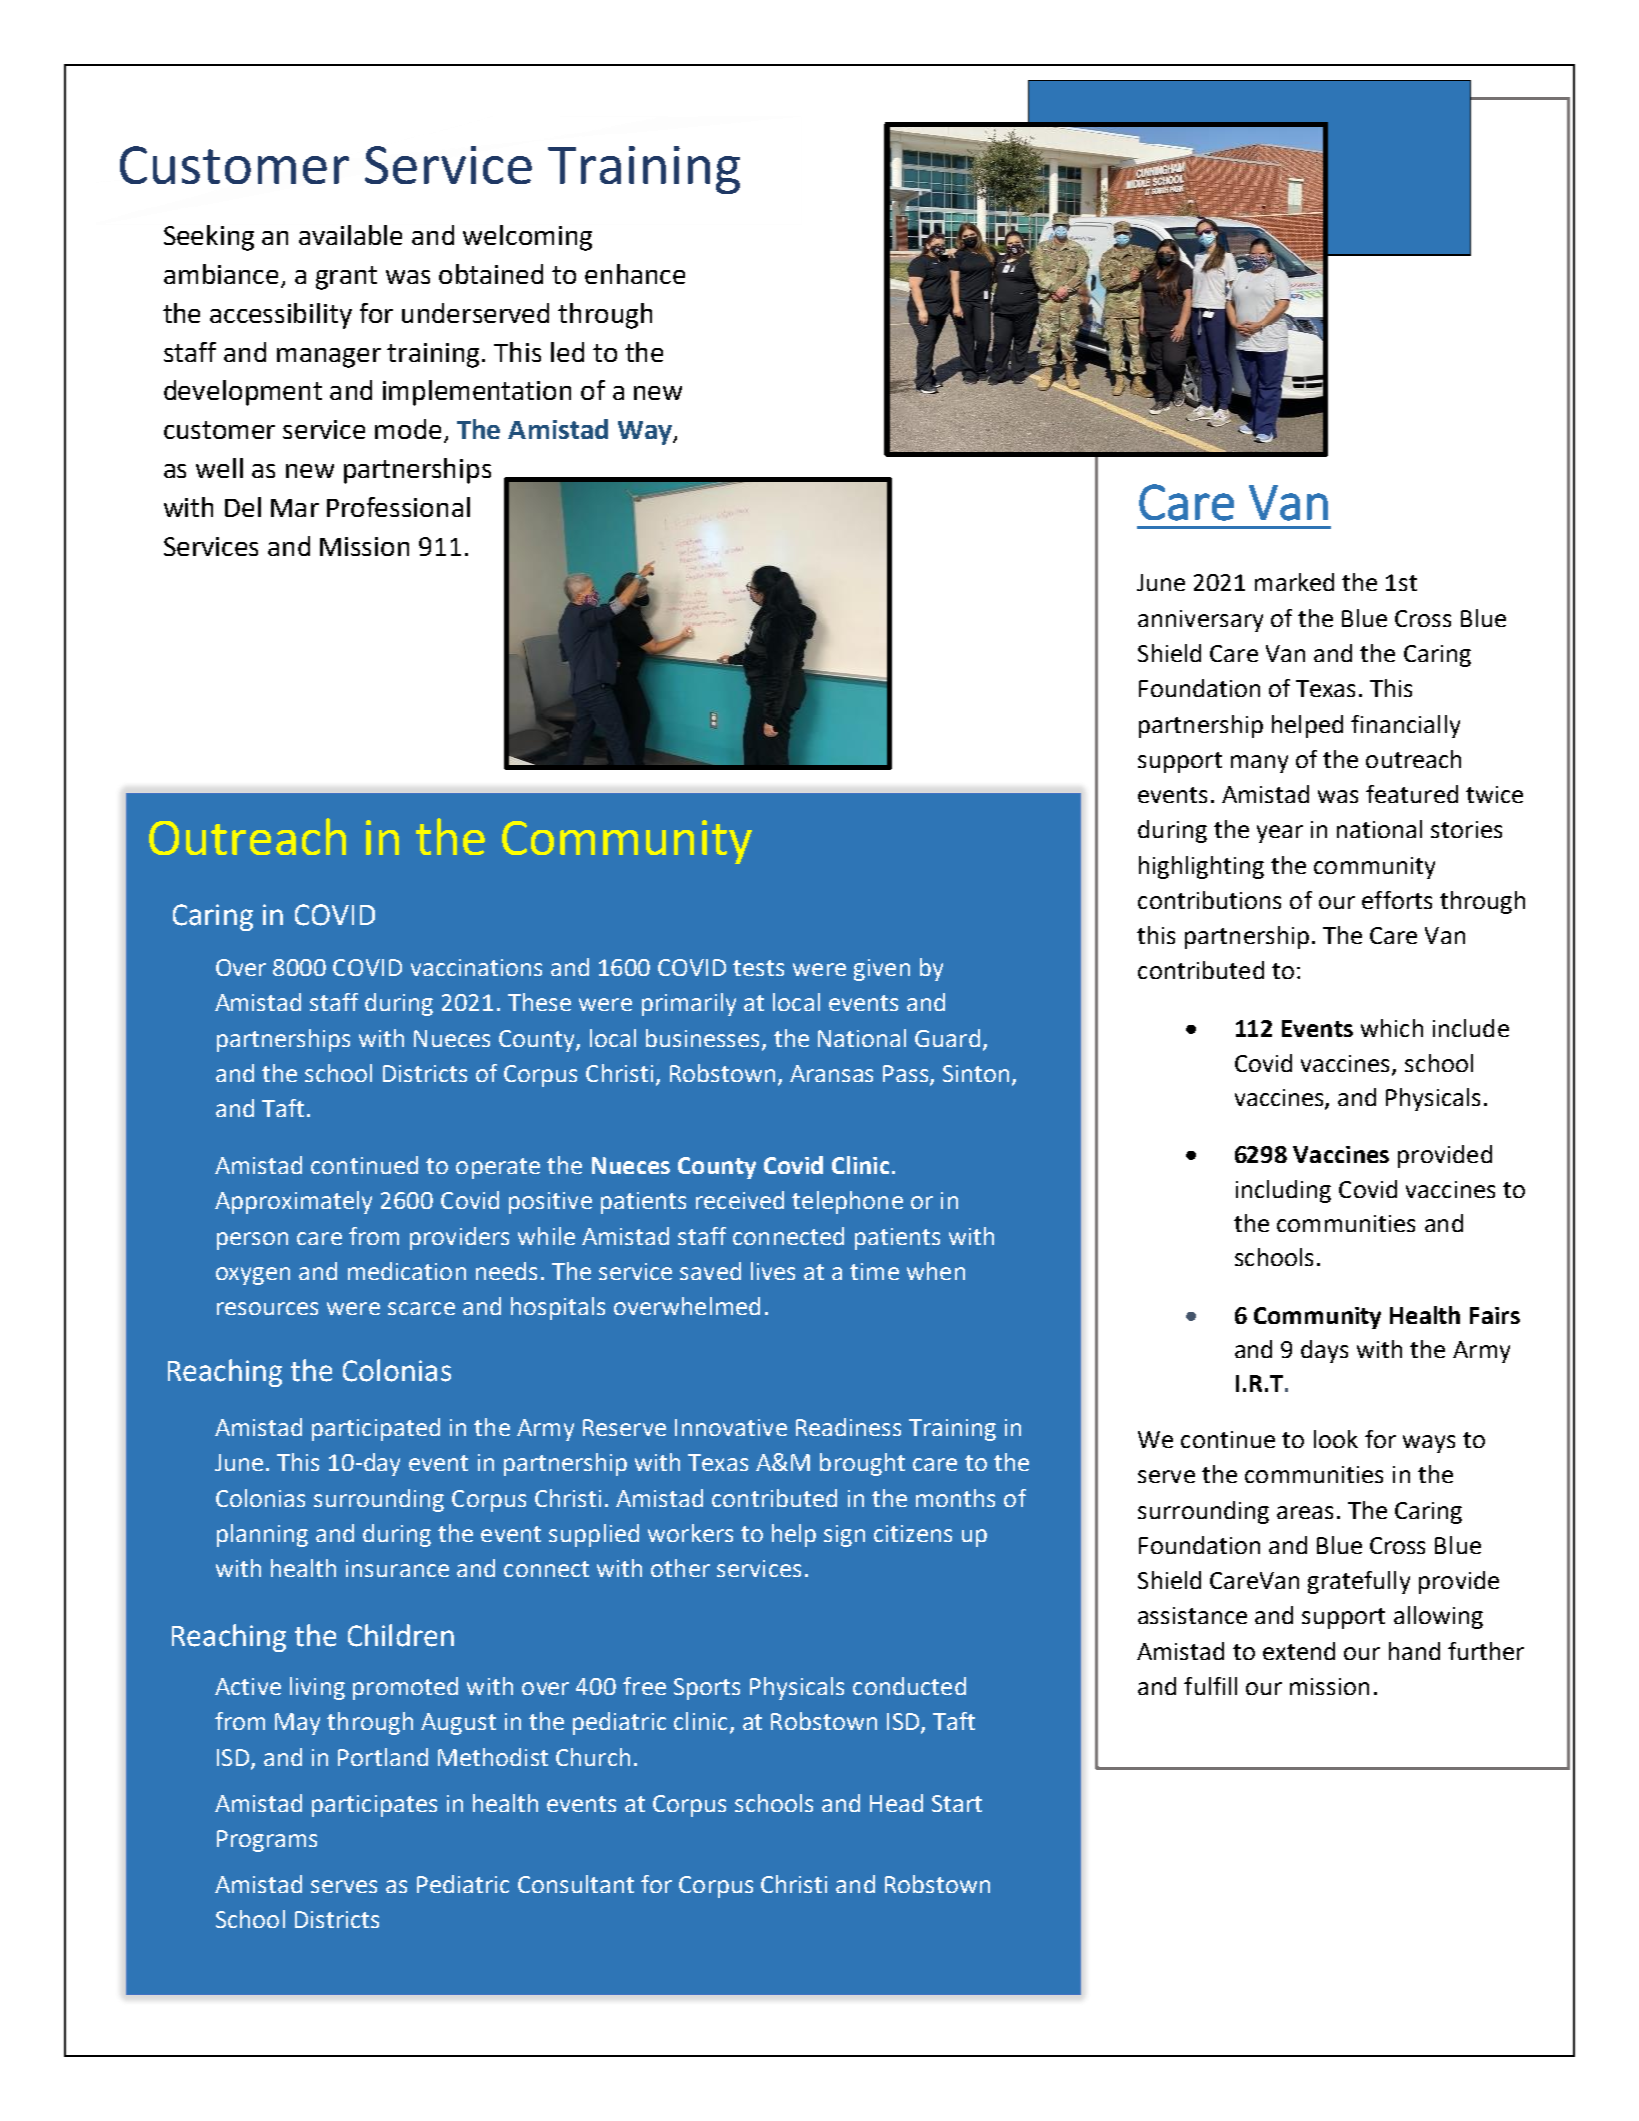 This screenshot has height=2121, width=1639. Describe the element at coordinates (896, 1803) in the screenshot. I see `Head` at that location.
